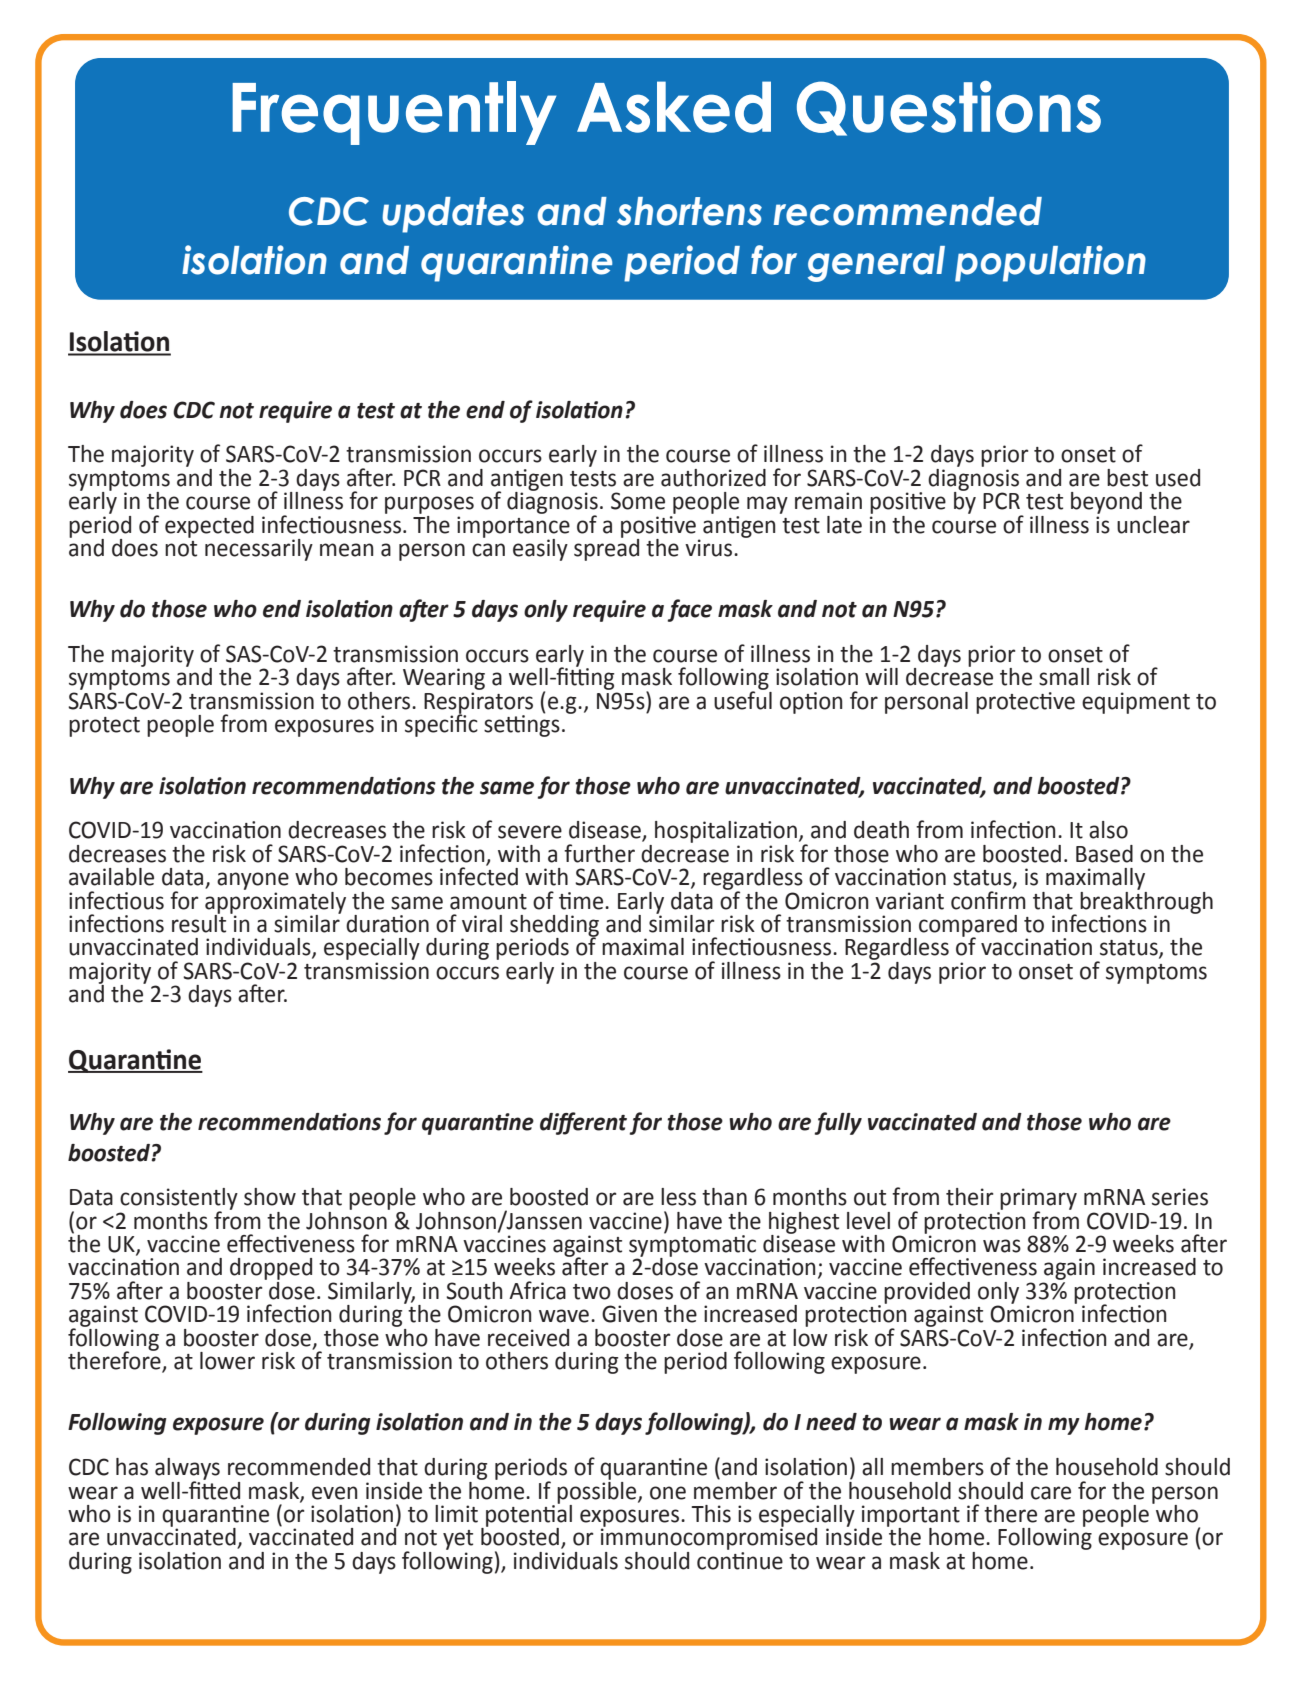  Describe the element at coordinates (394, 113) in the page. I see `Frequently` at that location.
